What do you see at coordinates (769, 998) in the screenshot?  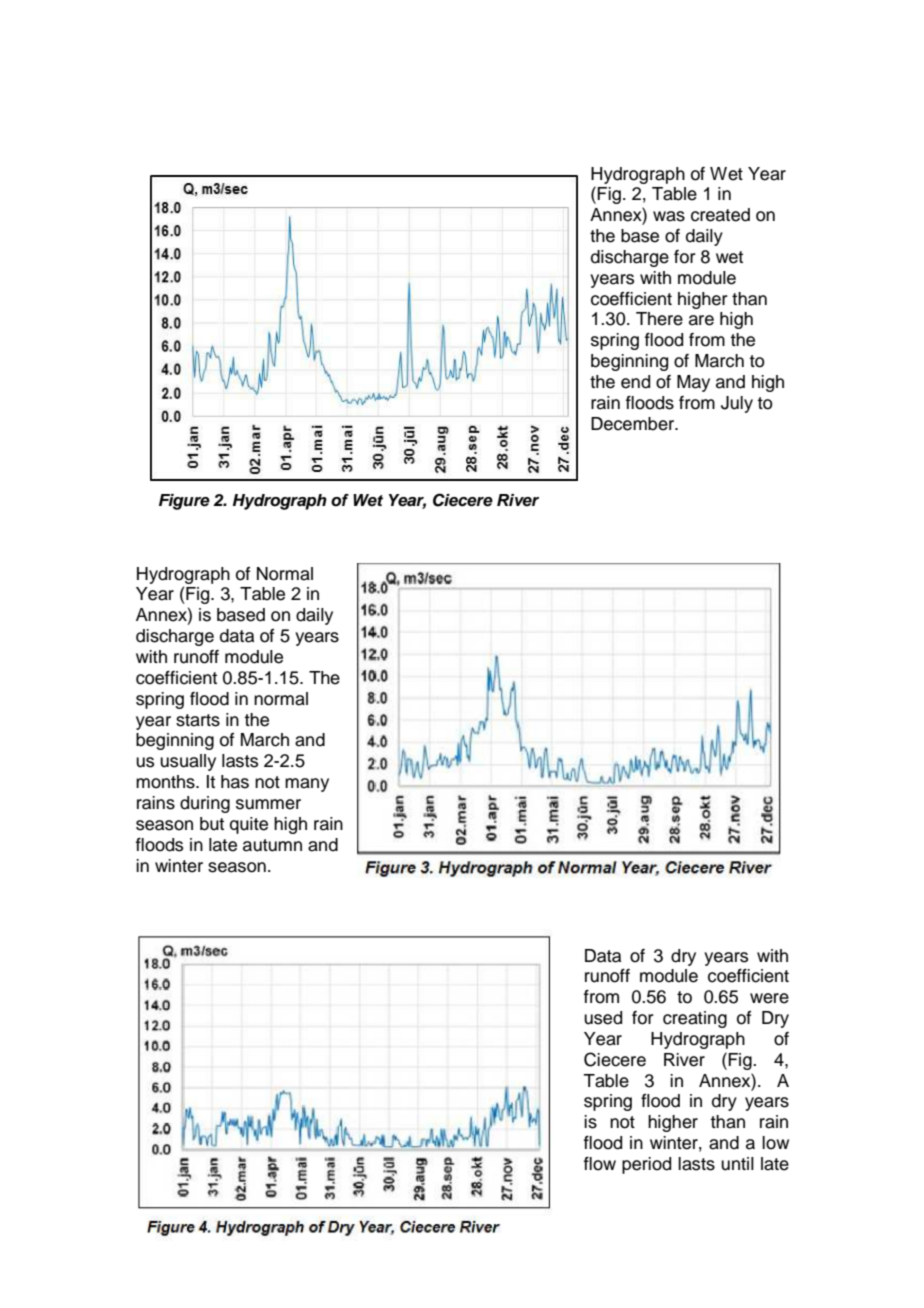 I see `were` at bounding box center [769, 998].
